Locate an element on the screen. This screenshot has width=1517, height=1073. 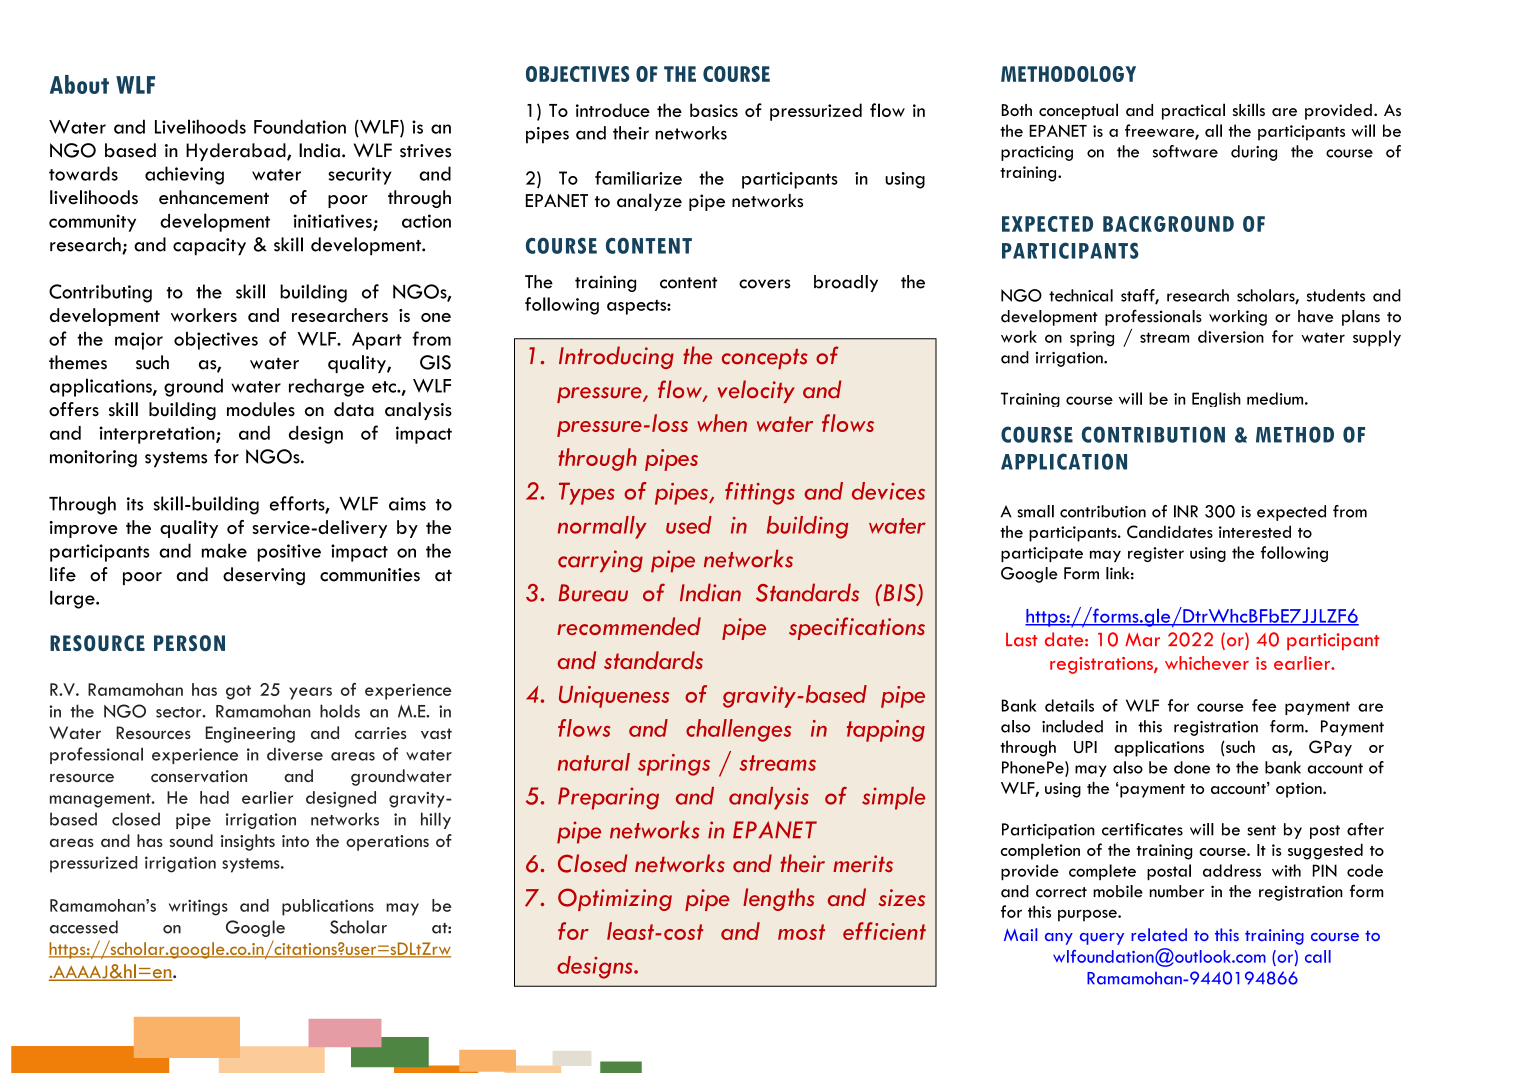
PERSON is located at coordinates (189, 643).
